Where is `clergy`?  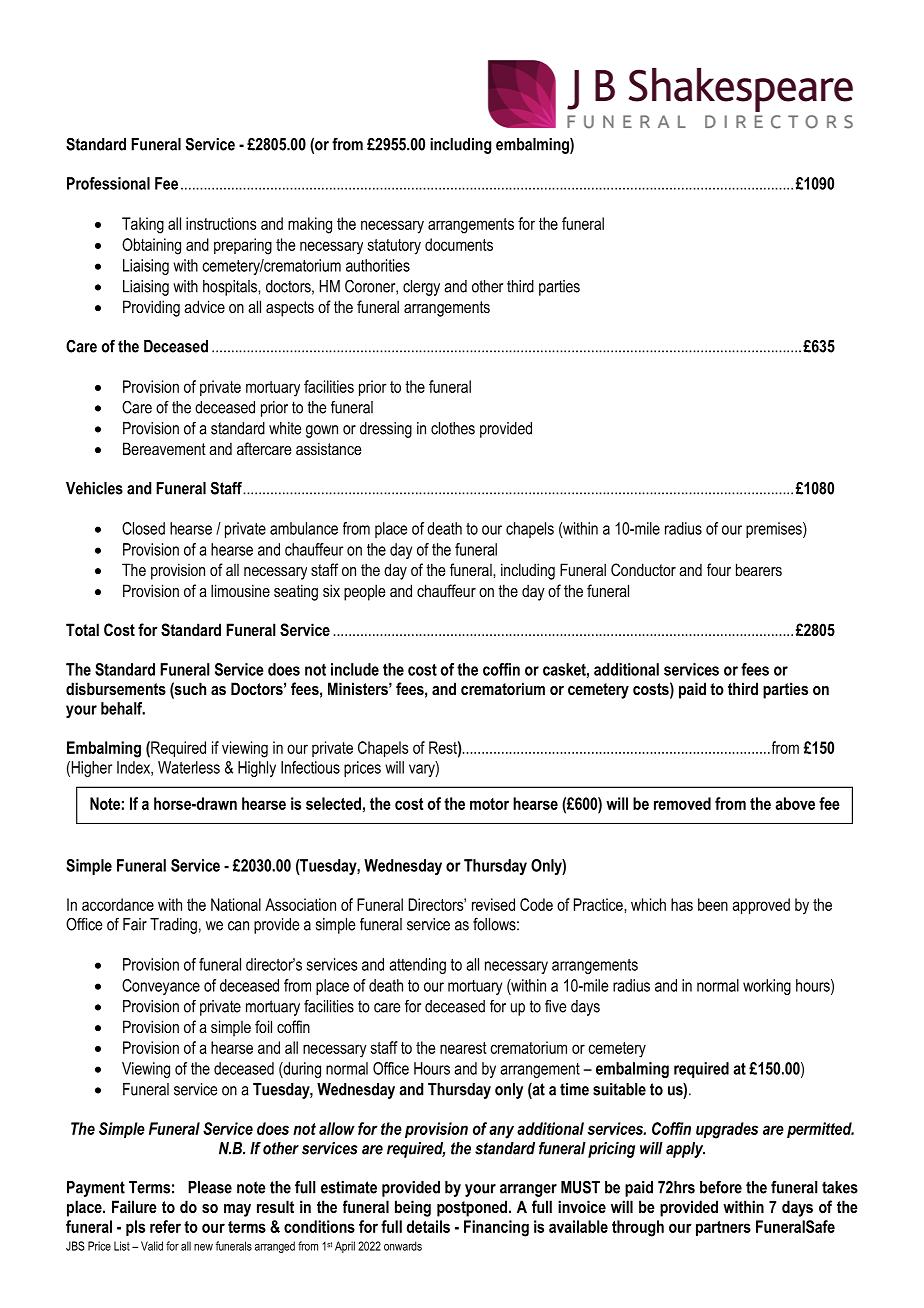 clergy is located at coordinates (421, 288).
